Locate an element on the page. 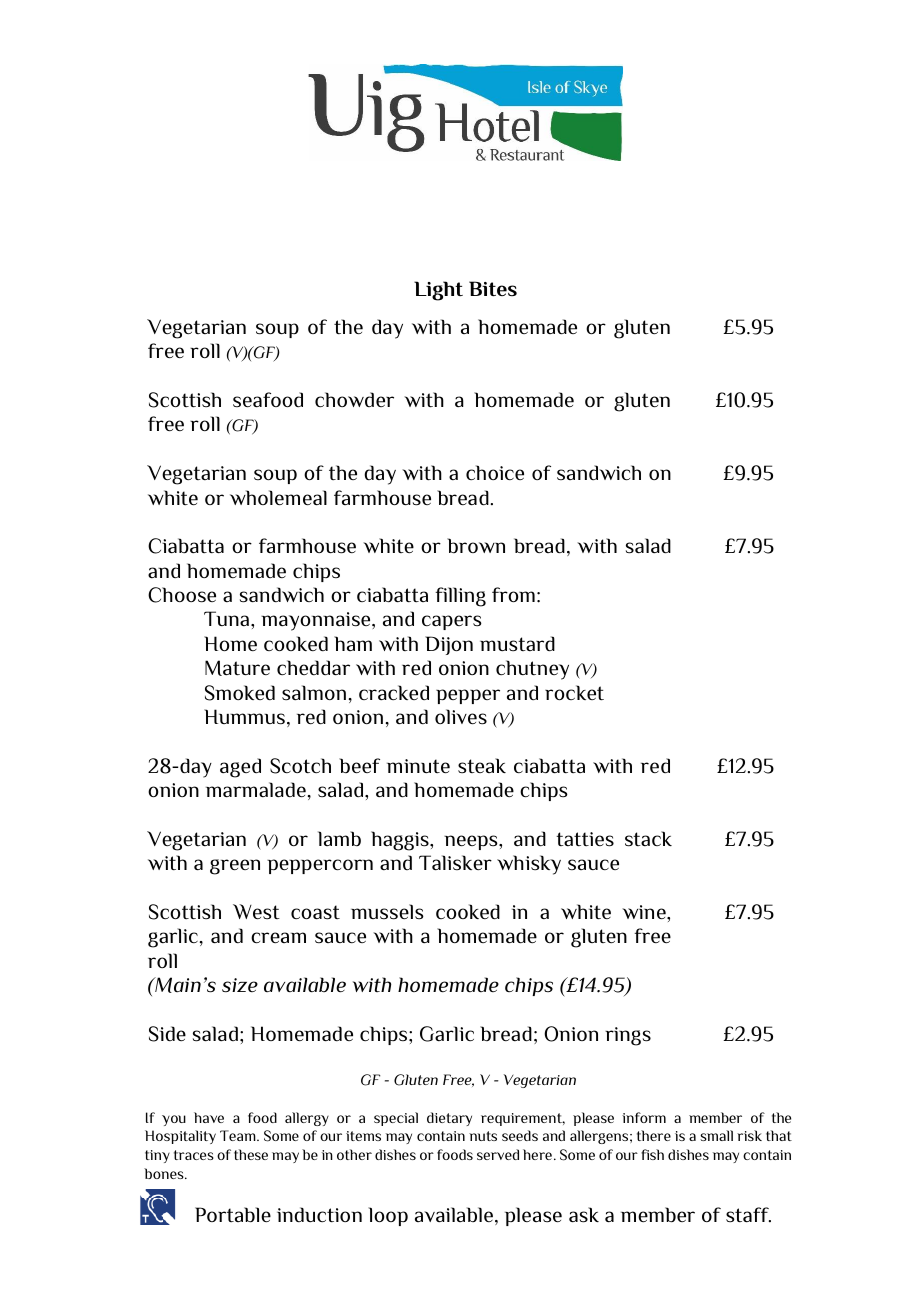 The height and width of the image is (1308, 924). Light is located at coordinates (438, 291).
